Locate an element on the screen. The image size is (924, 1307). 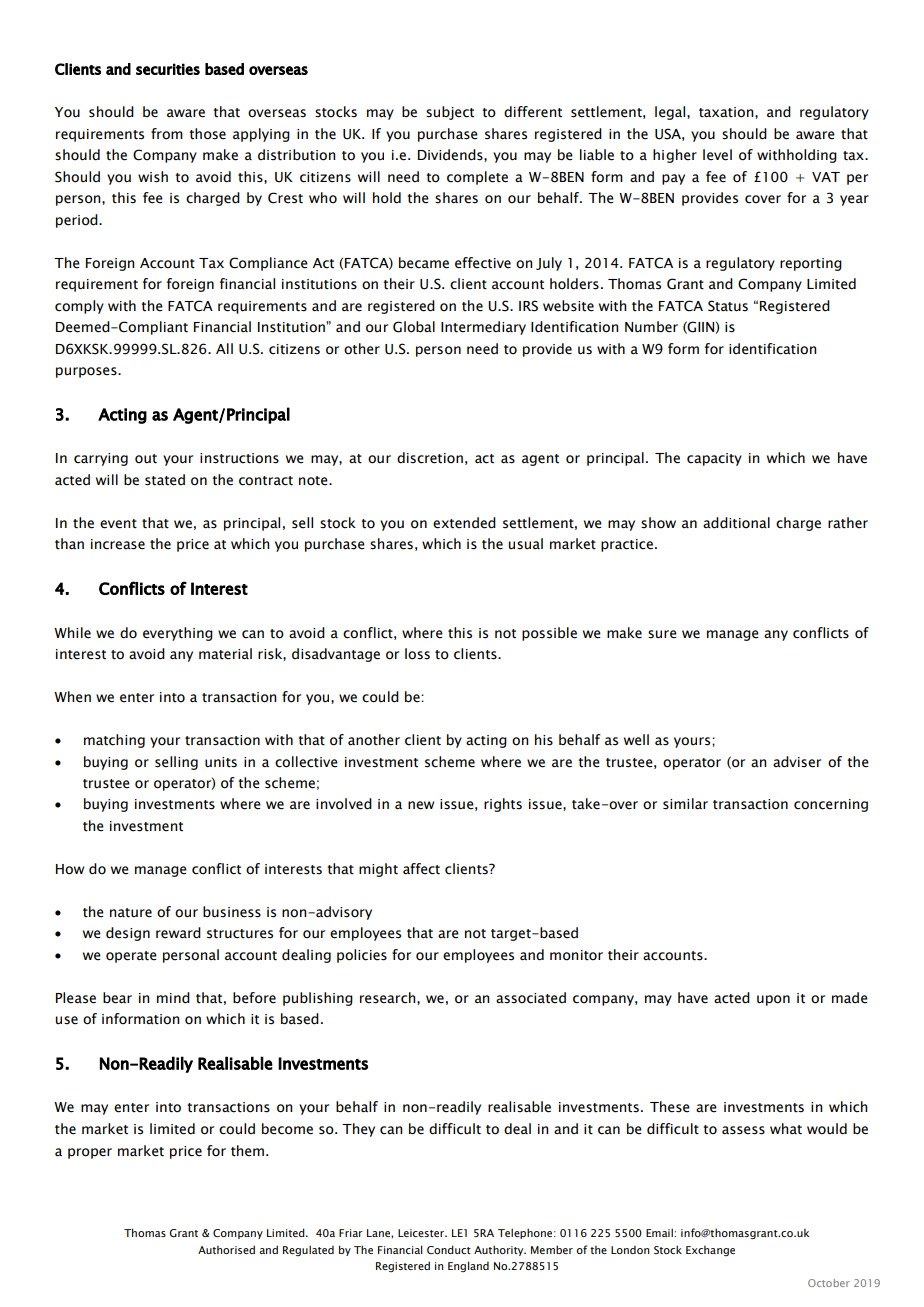
nature is located at coordinates (131, 913).
